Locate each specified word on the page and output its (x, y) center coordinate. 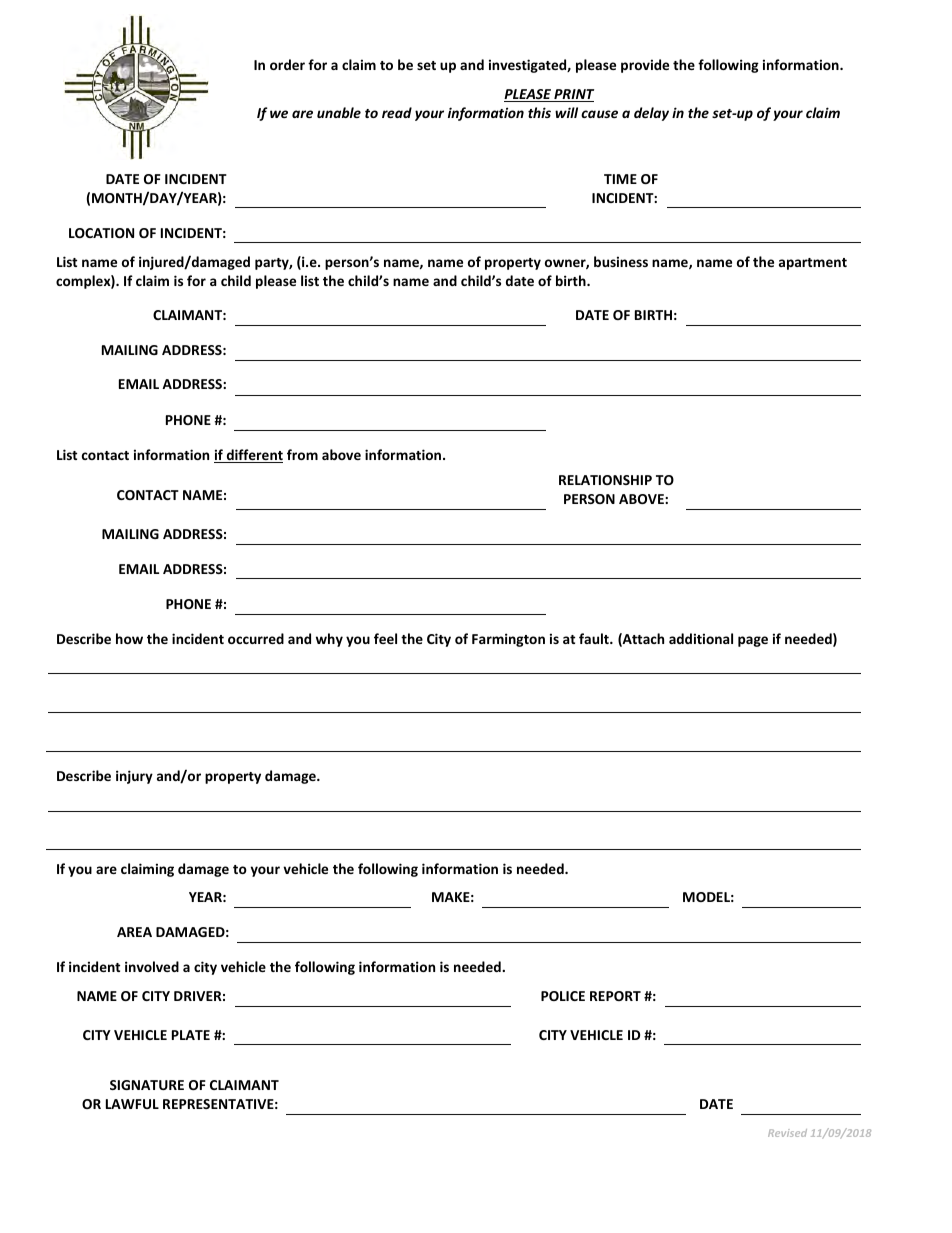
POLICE (563, 996)
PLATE (191, 1035)
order (287, 64)
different (253, 456)
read (397, 112)
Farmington (508, 640)
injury (134, 777)
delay (651, 114)
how (129, 638)
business (621, 261)
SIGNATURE (147, 1085)
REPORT (615, 996)
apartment (813, 264)
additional (701, 638)
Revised (787, 1133)
